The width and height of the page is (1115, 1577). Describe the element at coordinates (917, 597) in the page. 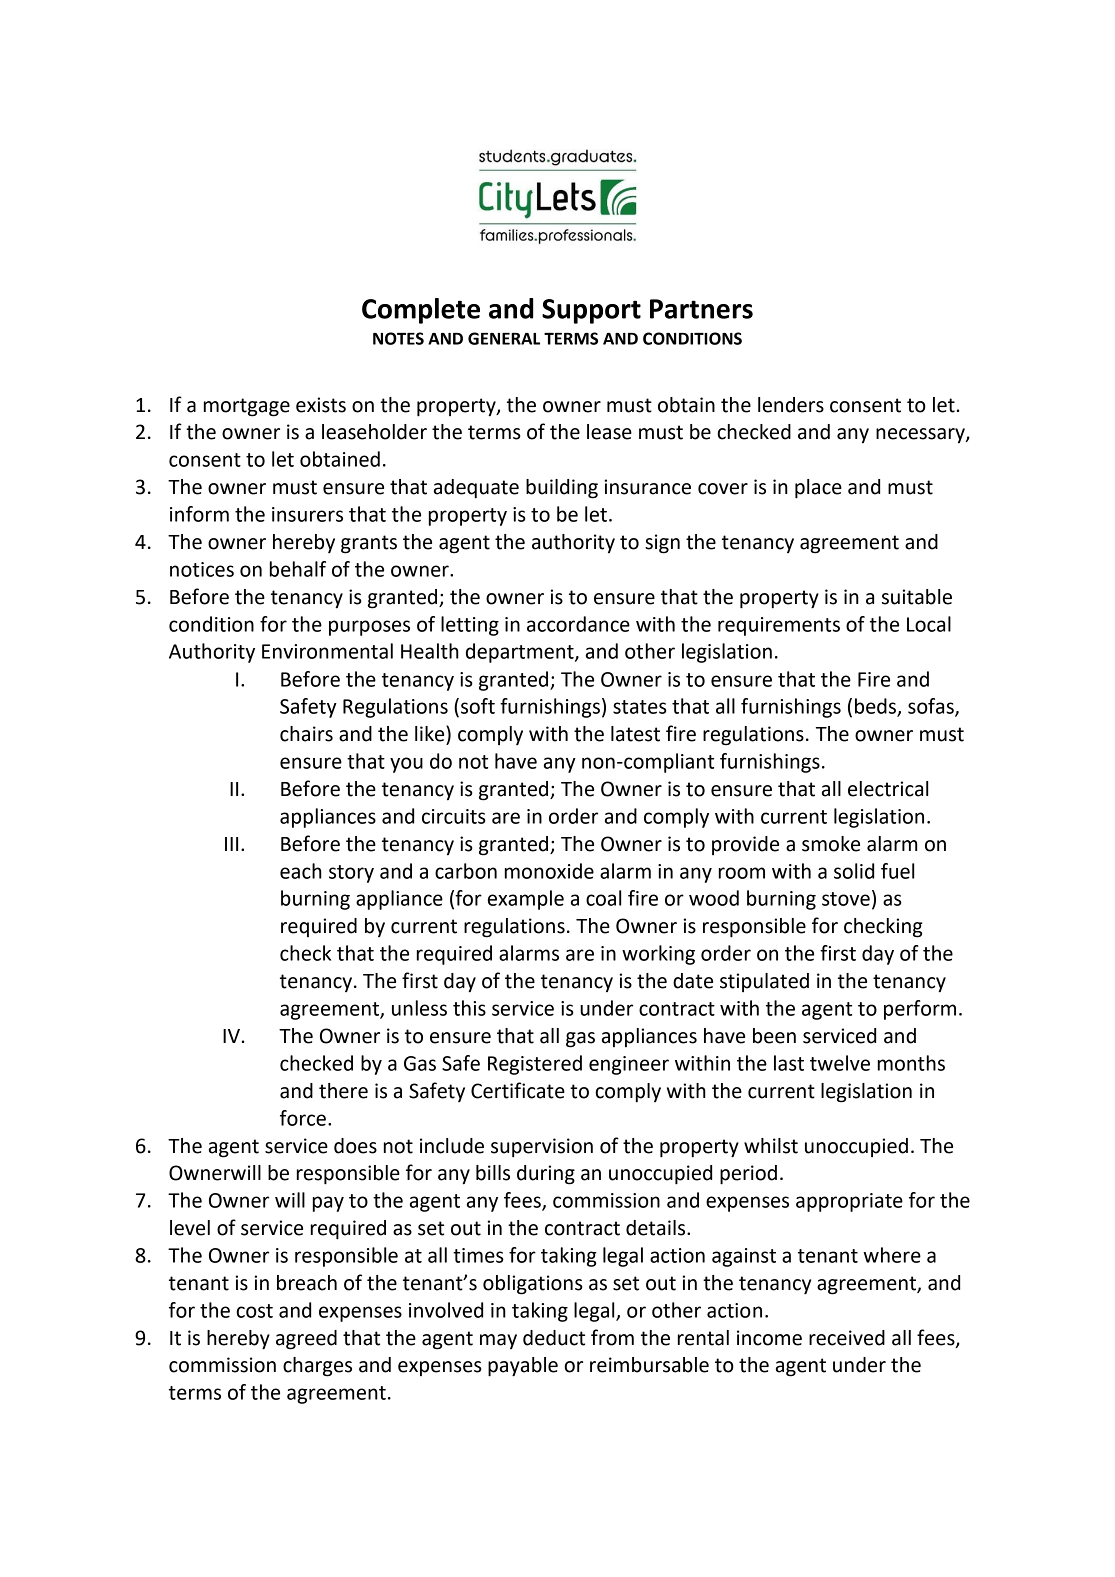

I see `suitable` at that location.
